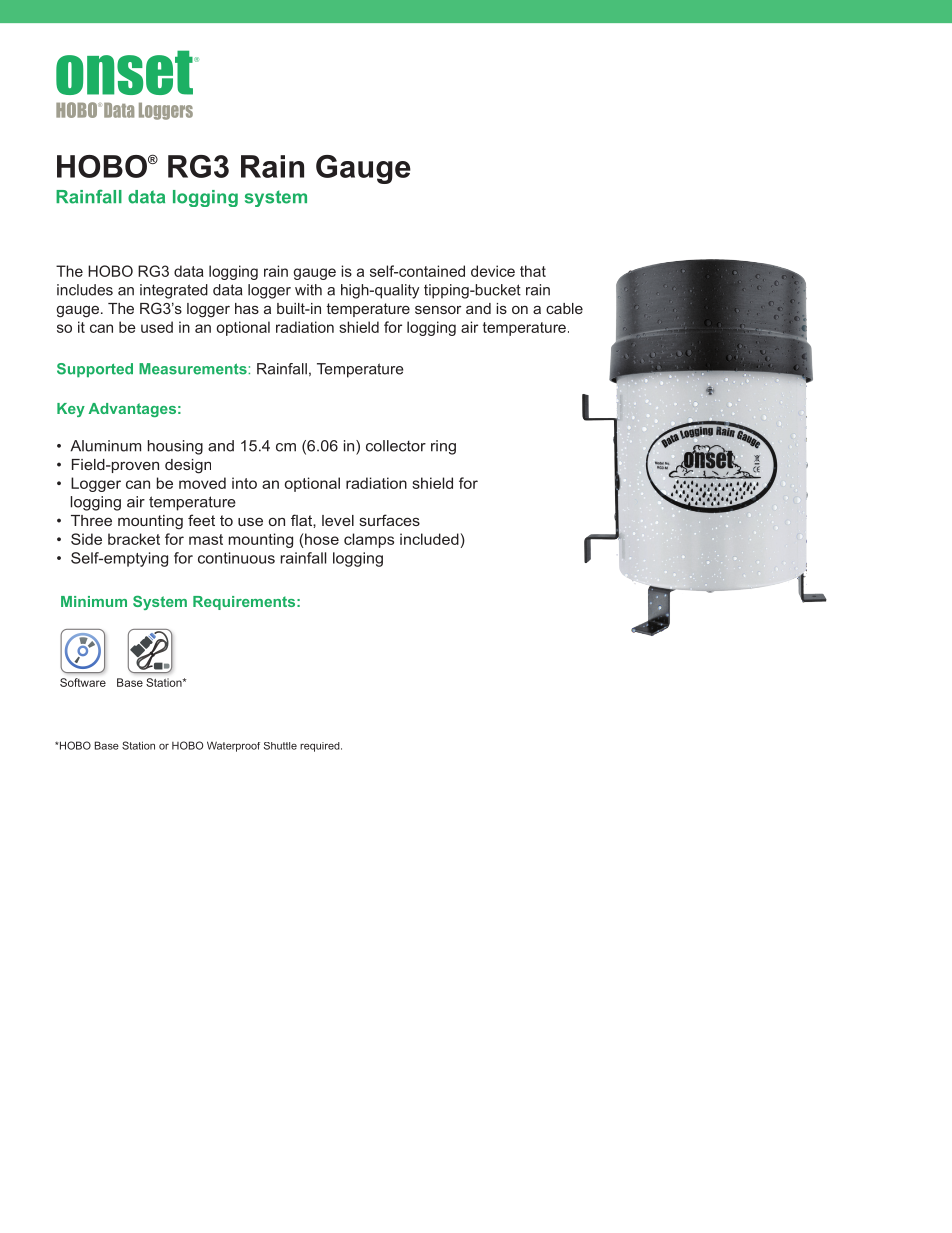  I want to click on Minimum, so click(94, 601).
